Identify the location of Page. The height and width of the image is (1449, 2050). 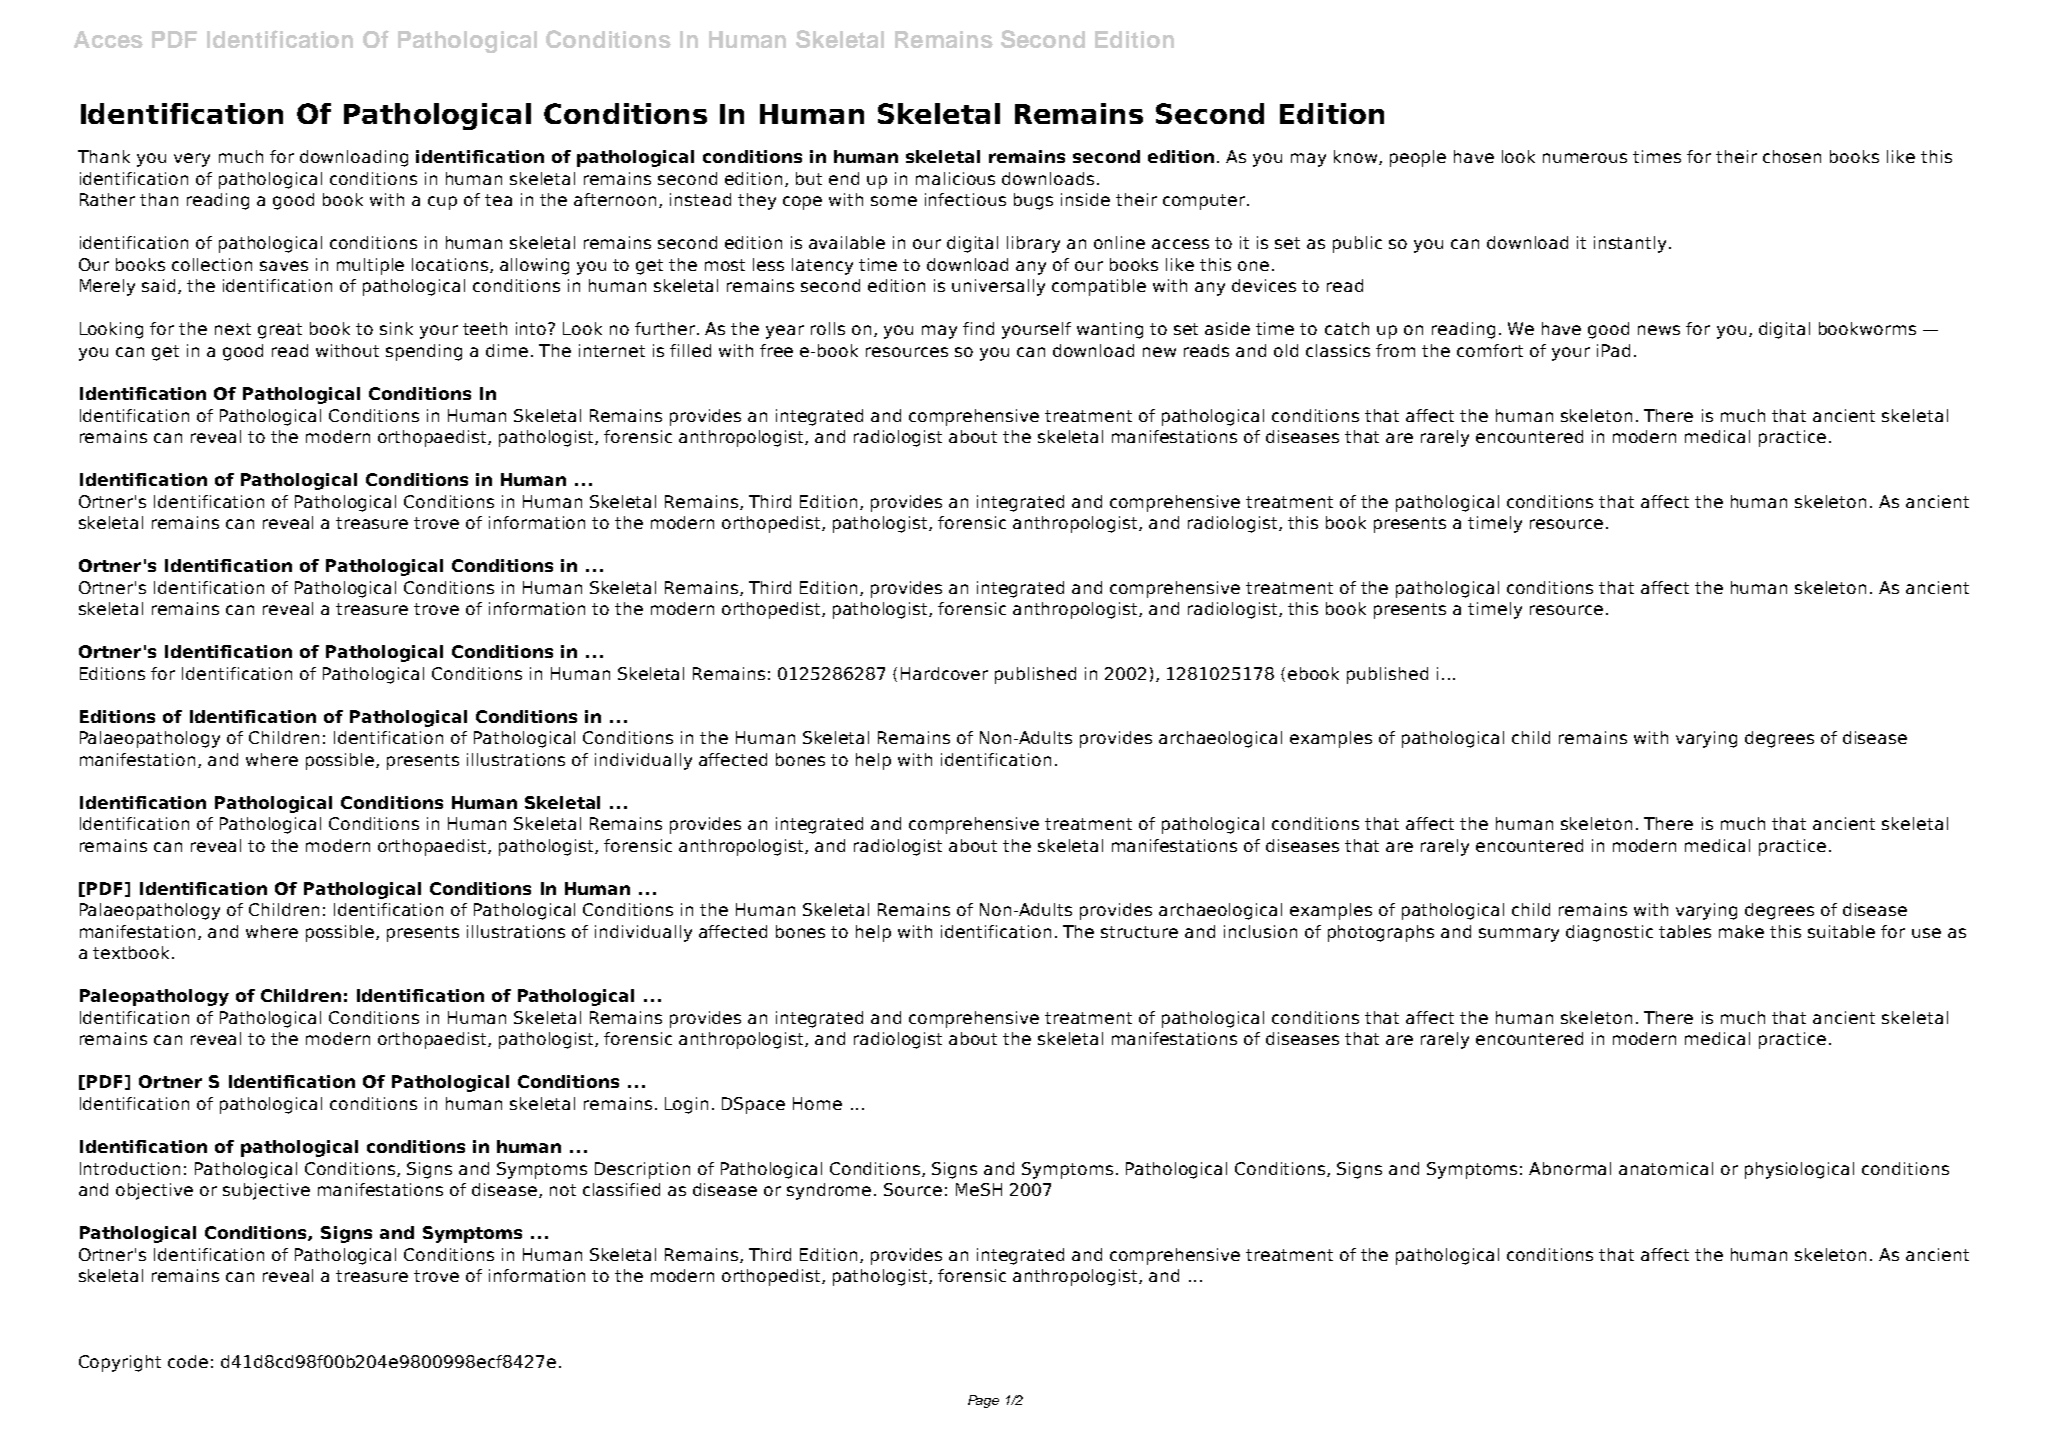
(983, 1401).
